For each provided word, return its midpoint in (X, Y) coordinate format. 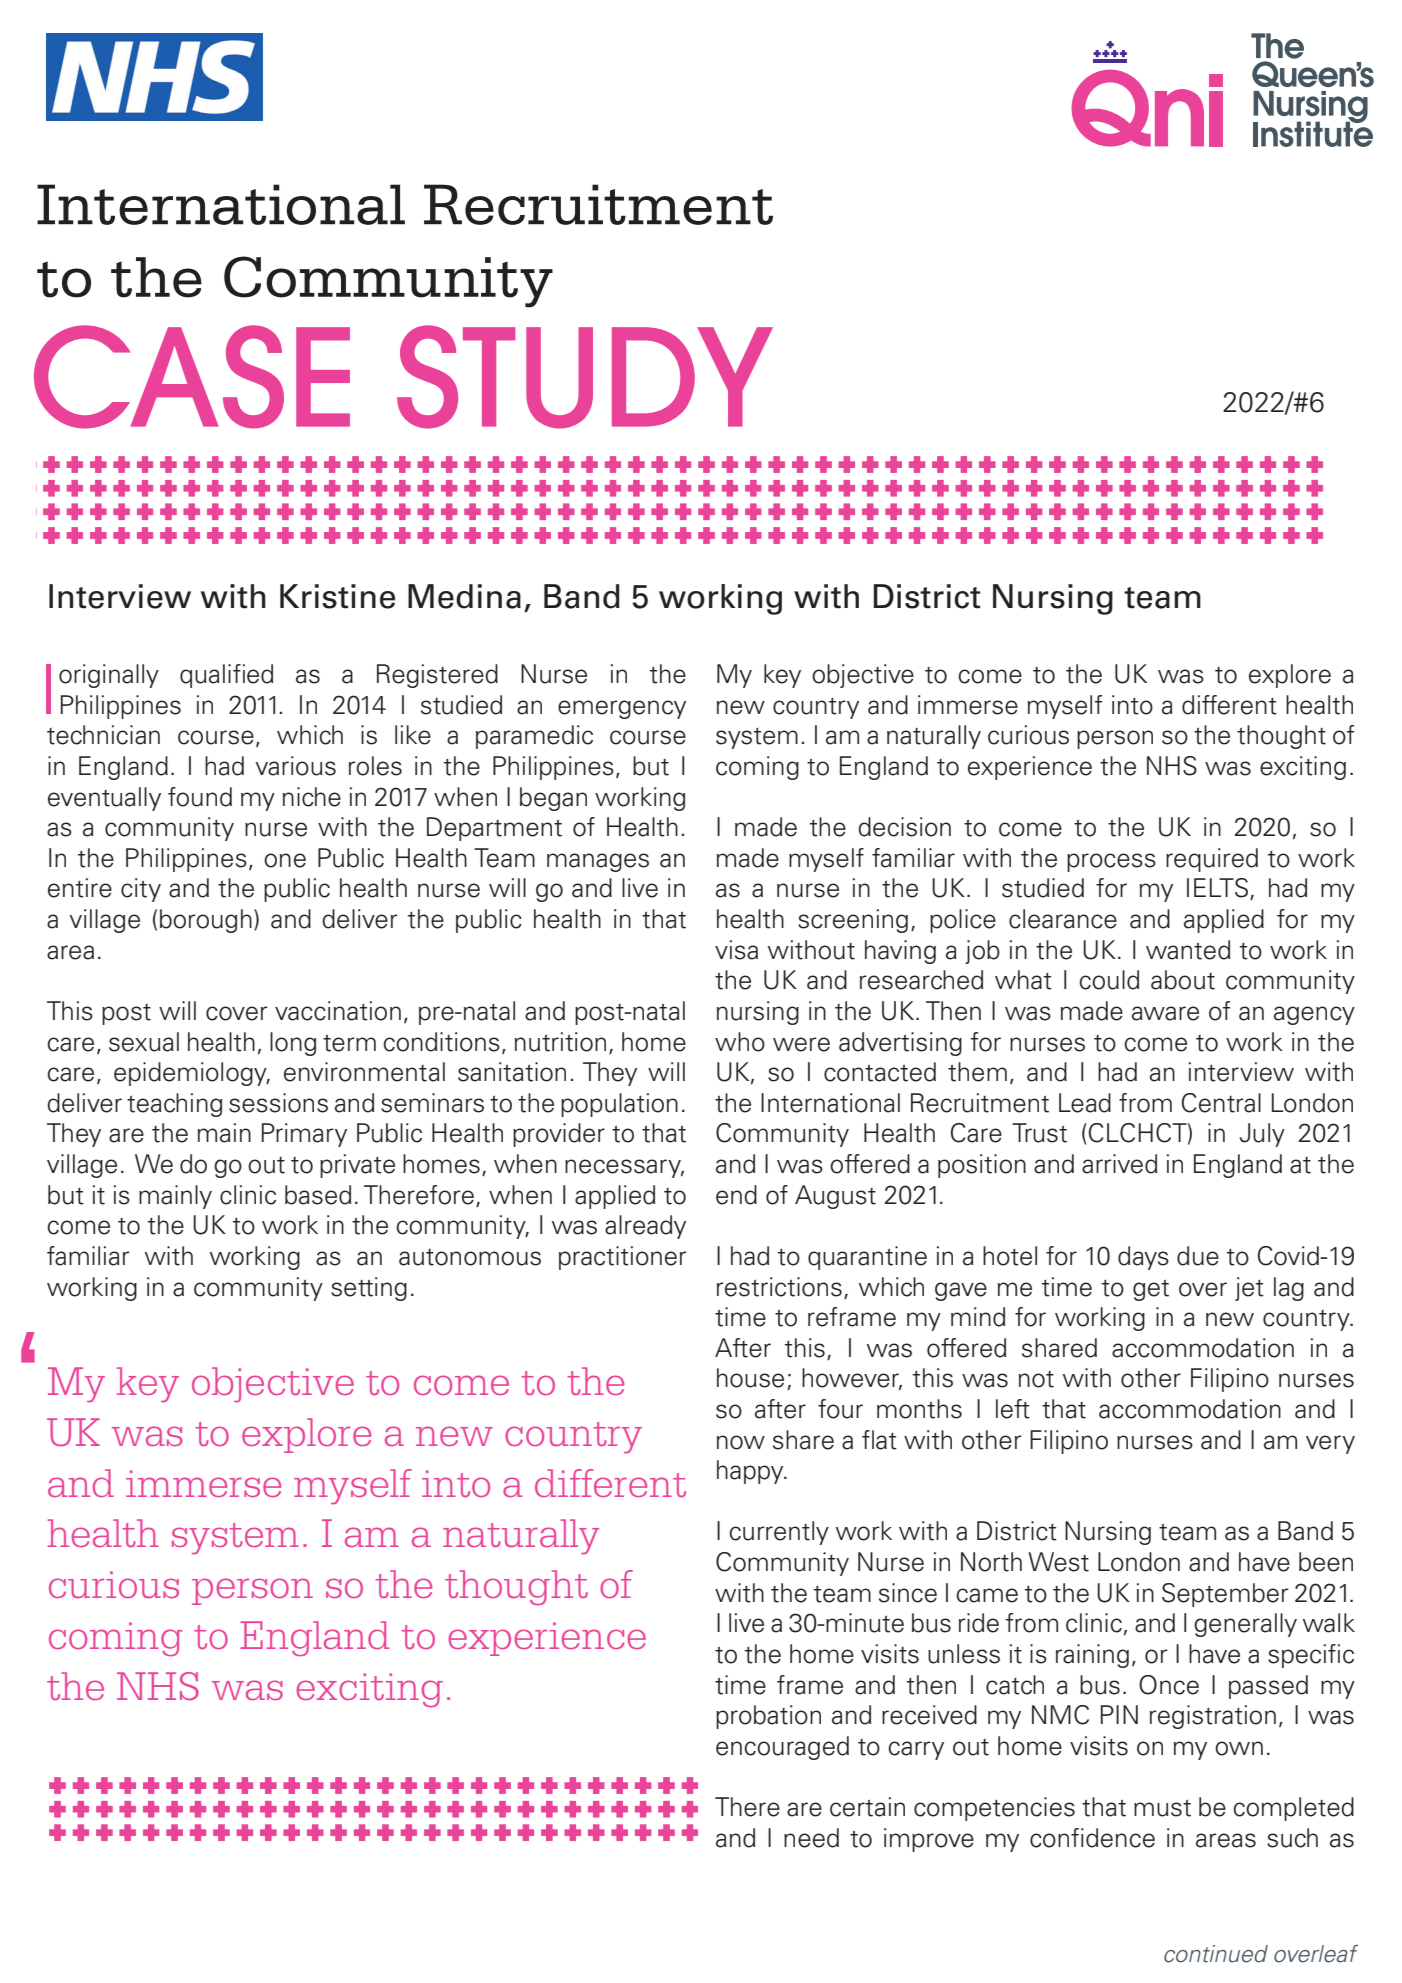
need (811, 1838)
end (736, 1195)
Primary (304, 1135)
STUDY (585, 377)
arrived (1119, 1164)
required (1212, 860)
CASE (192, 377)
